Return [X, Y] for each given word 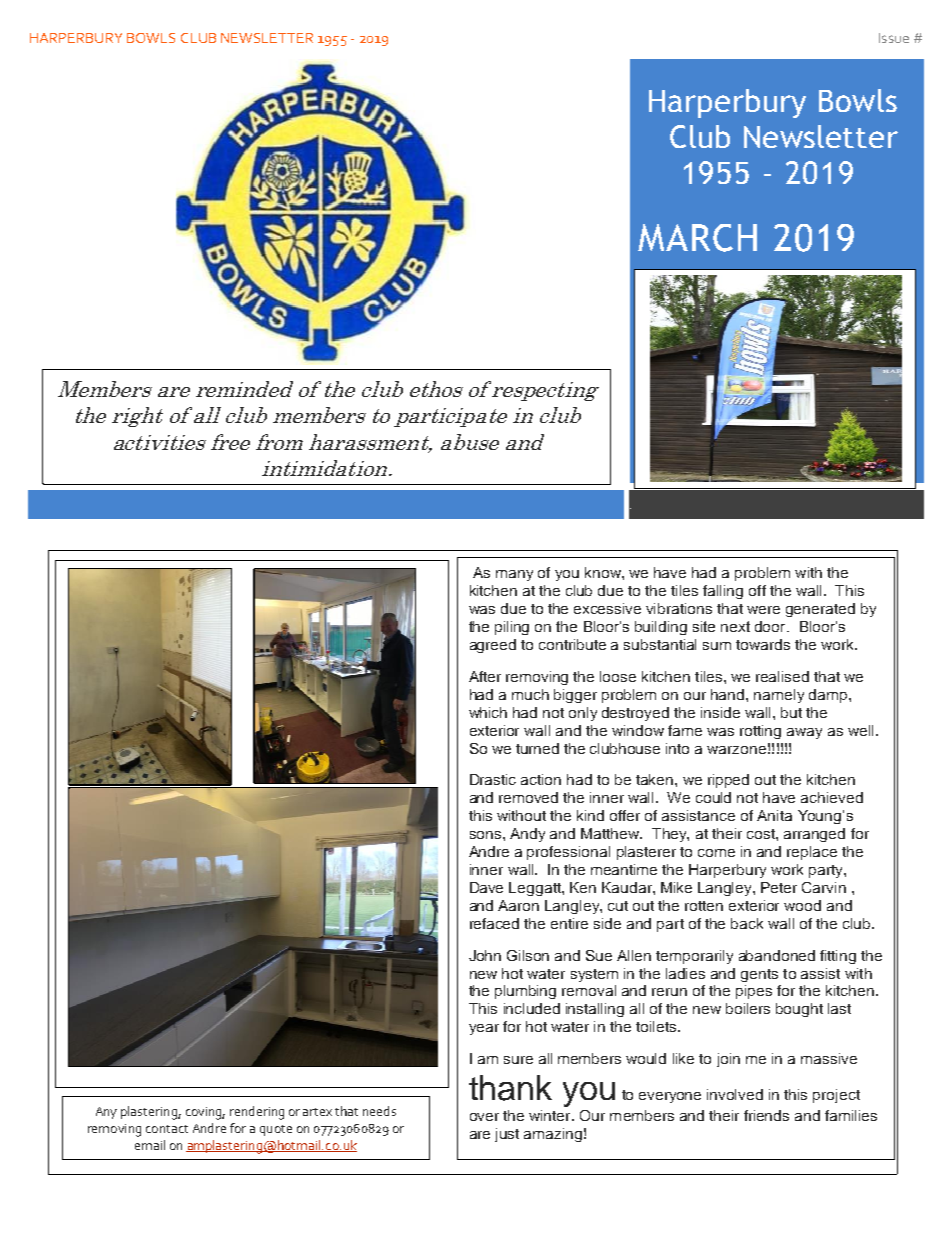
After [485, 676]
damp [828, 696]
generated [820, 610]
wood [802, 905]
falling [723, 592]
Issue [894, 38]
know [604, 572]
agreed [493, 646]
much [530, 694]
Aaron [518, 905]
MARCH [697, 238]
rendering [257, 1113]
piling [512, 628]
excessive [607, 608]
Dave [486, 887]
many [514, 575]
